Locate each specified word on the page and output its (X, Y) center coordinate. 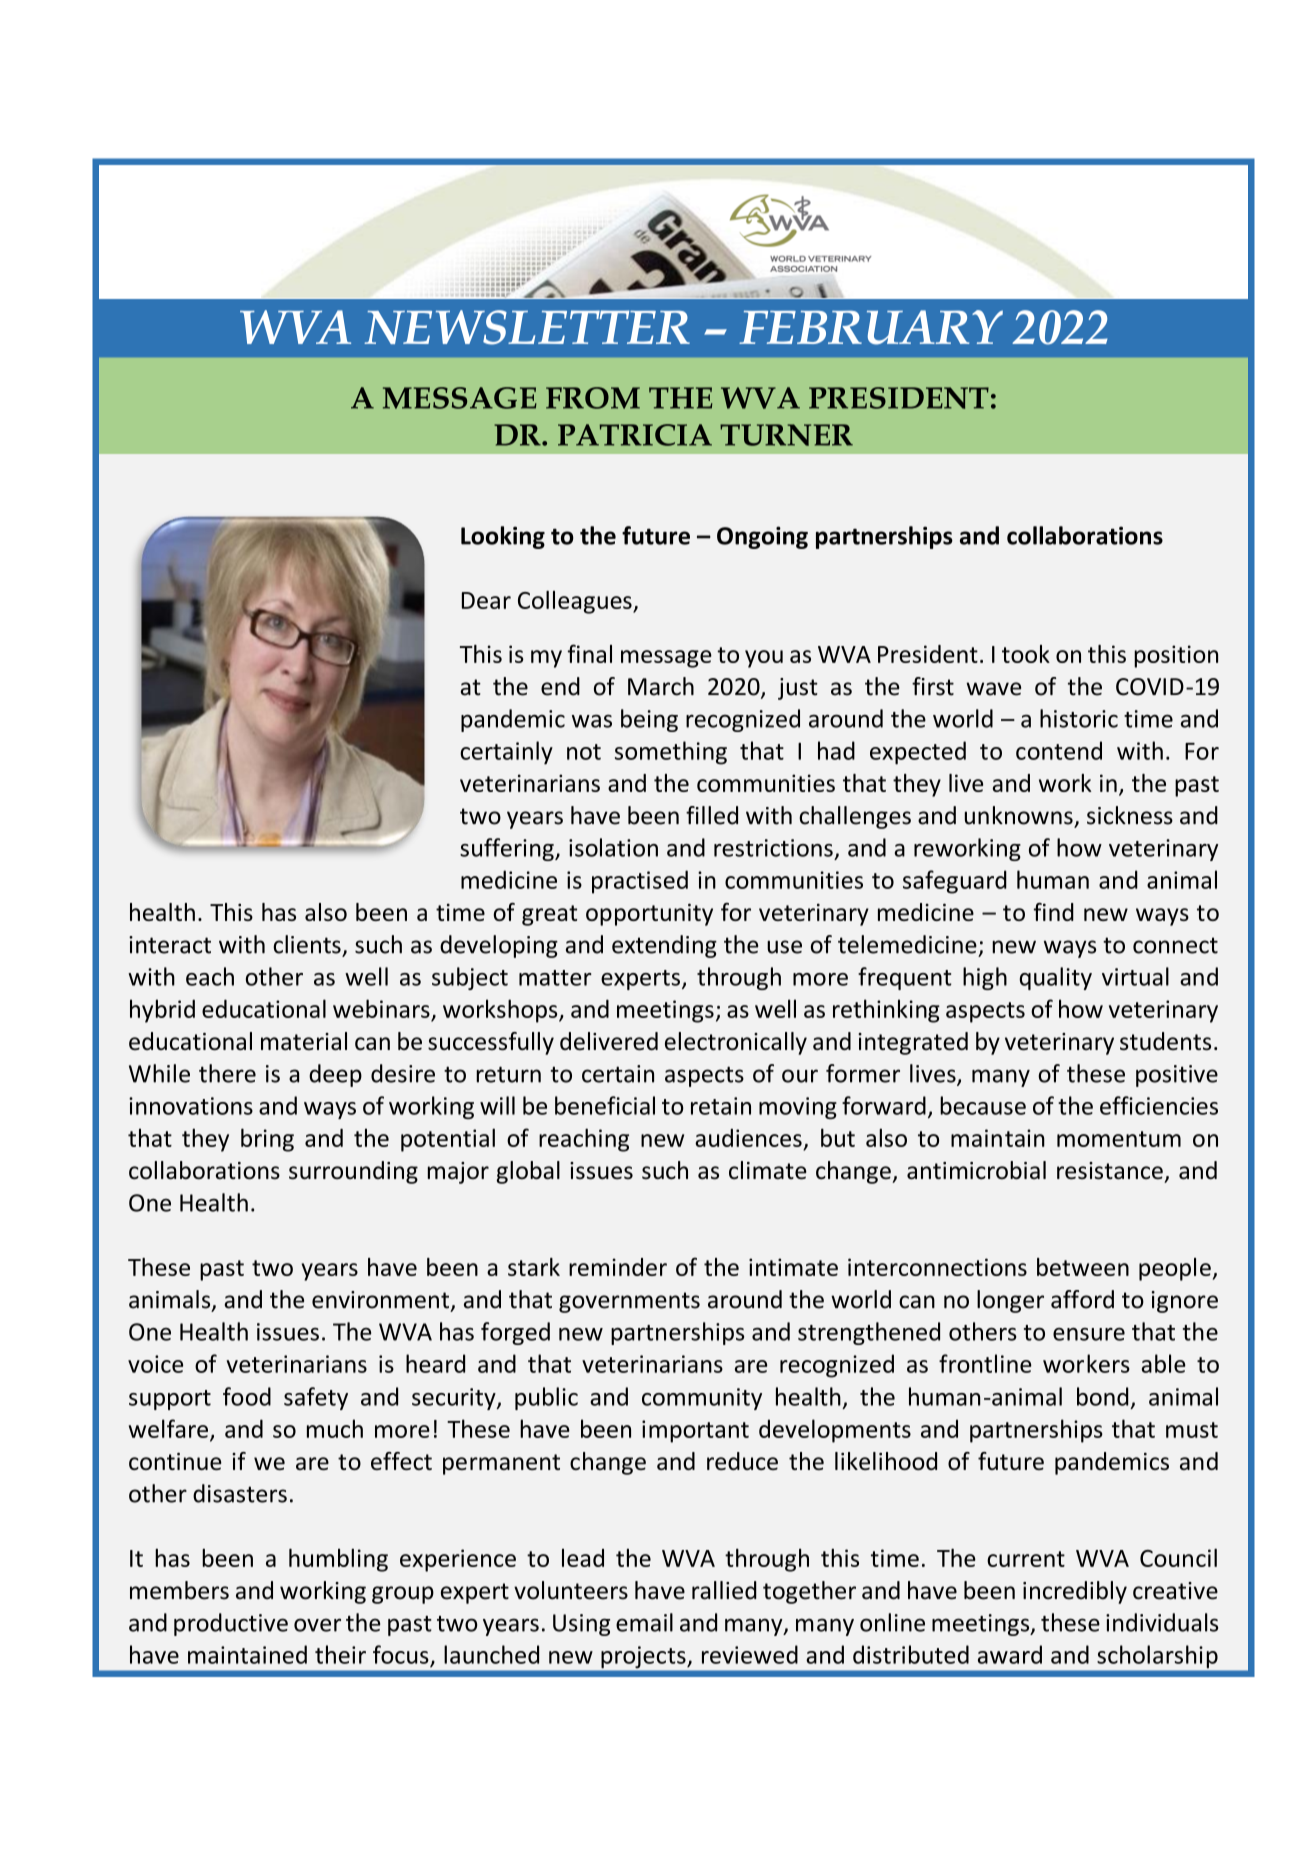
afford (1082, 1299)
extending (664, 946)
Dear (486, 600)
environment (382, 1301)
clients (307, 944)
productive (231, 1624)
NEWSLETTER (527, 327)
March (661, 686)
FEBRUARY (871, 327)
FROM (593, 398)
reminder (618, 1267)
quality (1056, 978)
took (1026, 654)
